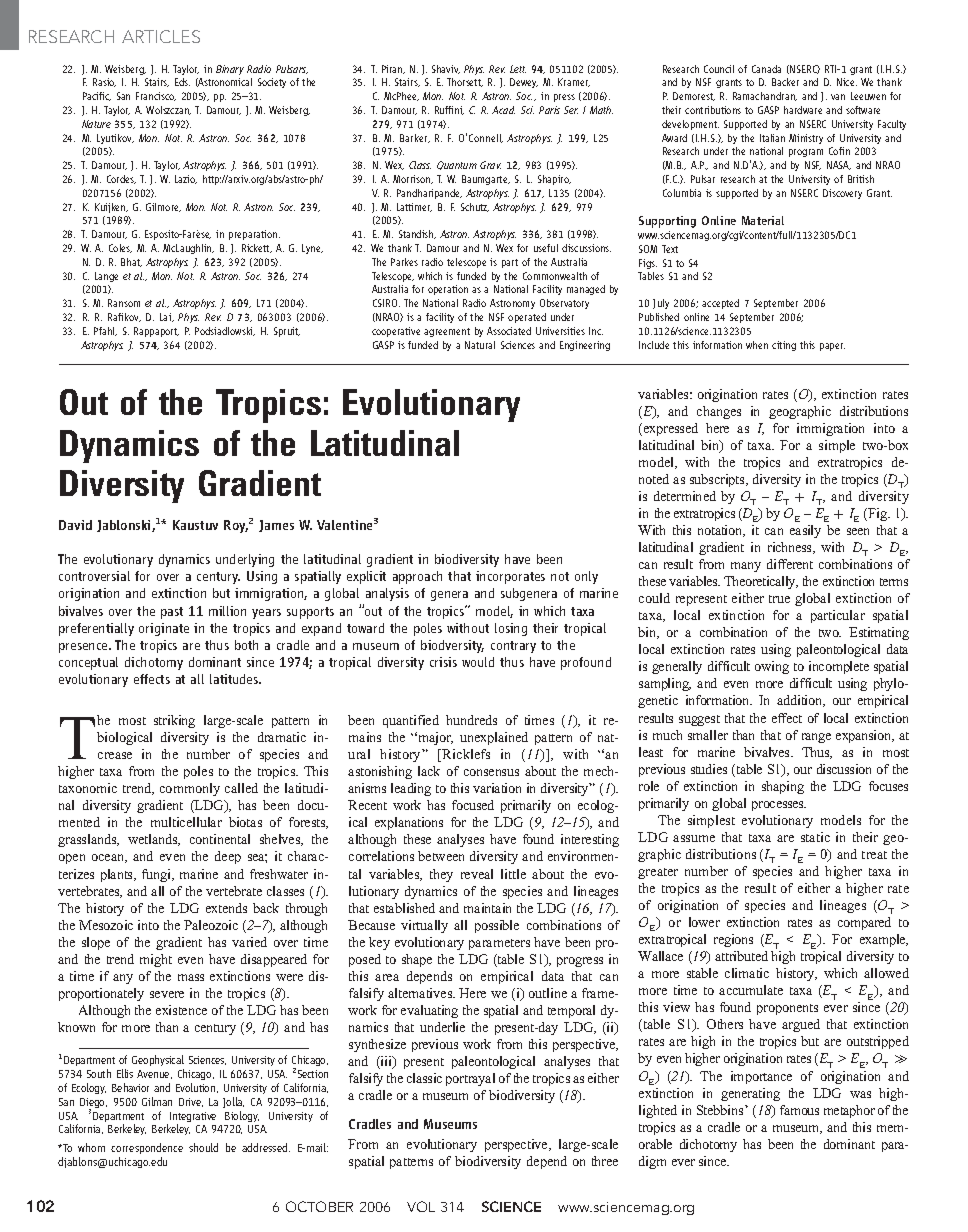  I want to click on fungi, so click(158, 875).
